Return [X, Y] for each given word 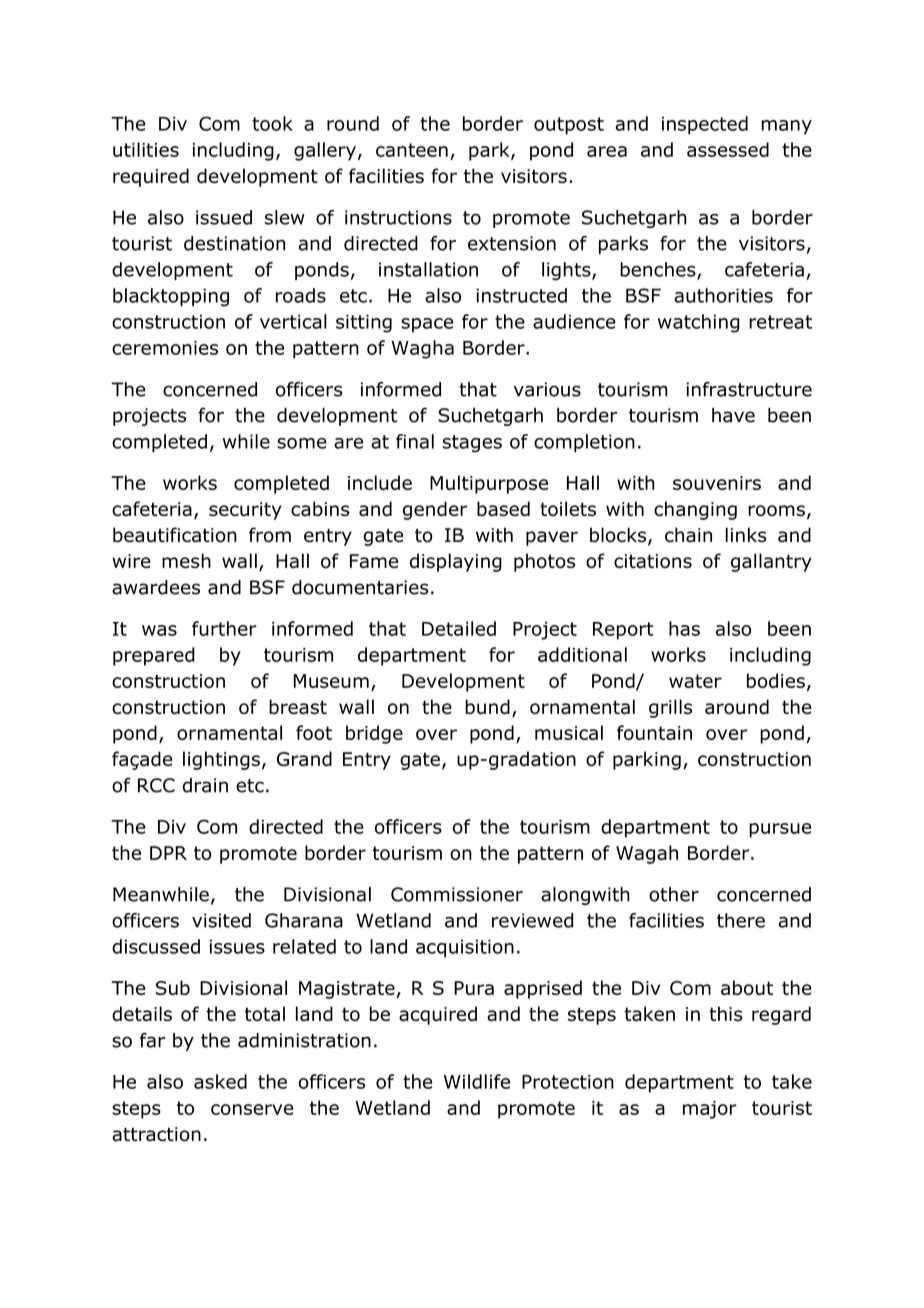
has [684, 628]
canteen [412, 150]
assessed [728, 149]
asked [220, 1081]
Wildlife [477, 1081]
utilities [146, 149]
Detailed [459, 628]
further [224, 628]
